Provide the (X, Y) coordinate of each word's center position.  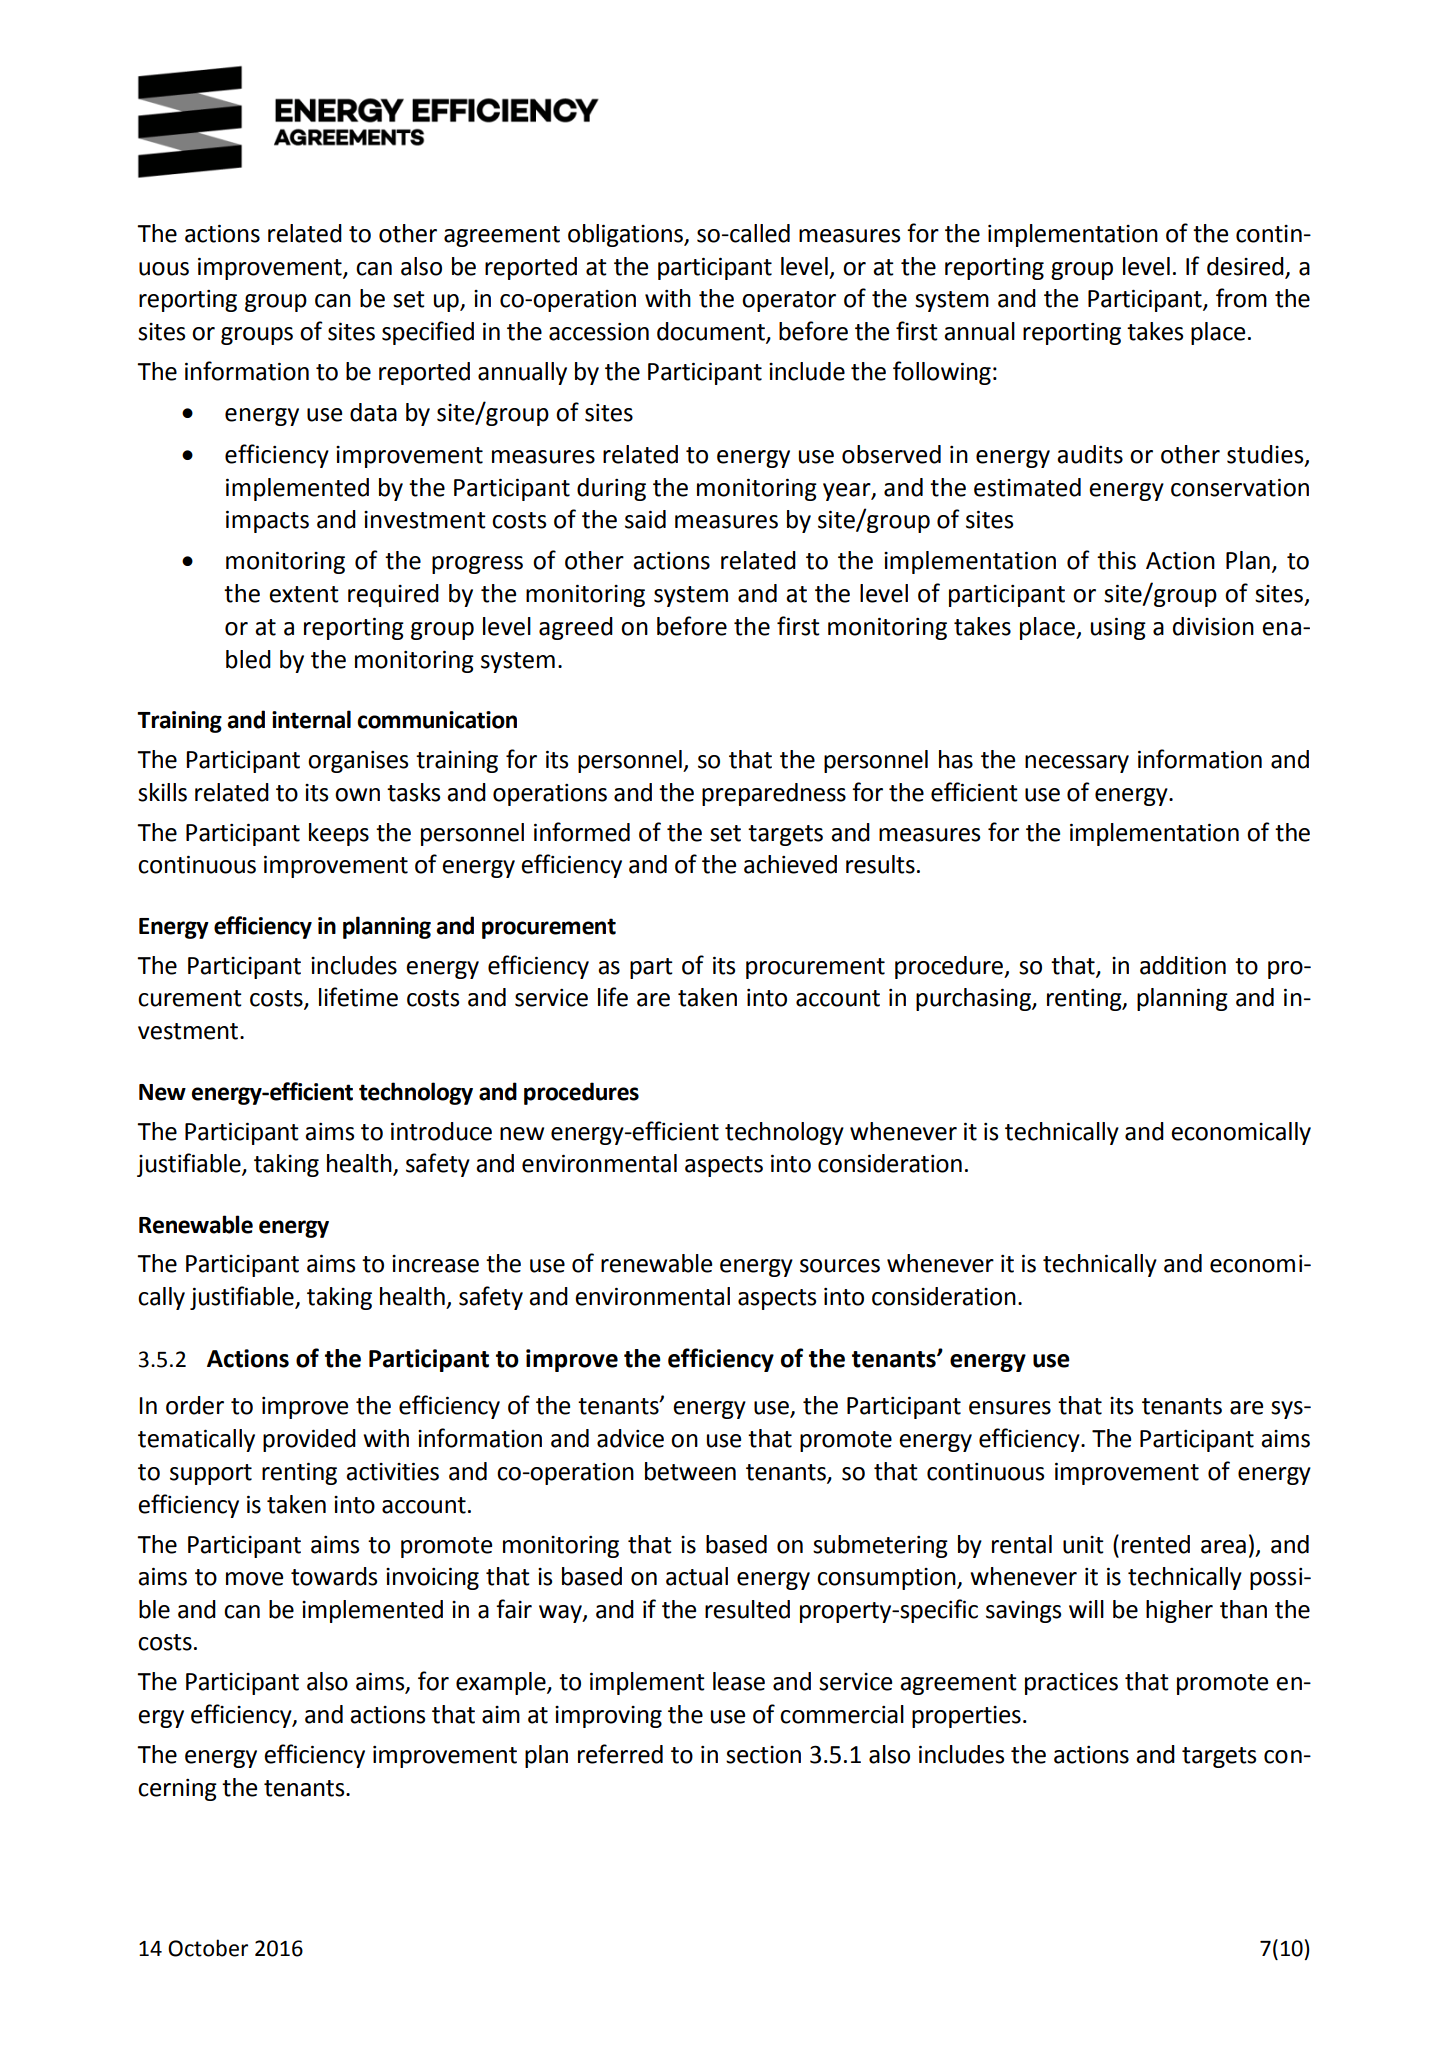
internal (311, 719)
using (1118, 628)
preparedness (774, 794)
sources (840, 1266)
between (690, 1471)
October (208, 1948)
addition (1183, 965)
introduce (441, 1131)
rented (1156, 1544)
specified (428, 333)
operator (789, 301)
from (1241, 298)
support (211, 1474)
